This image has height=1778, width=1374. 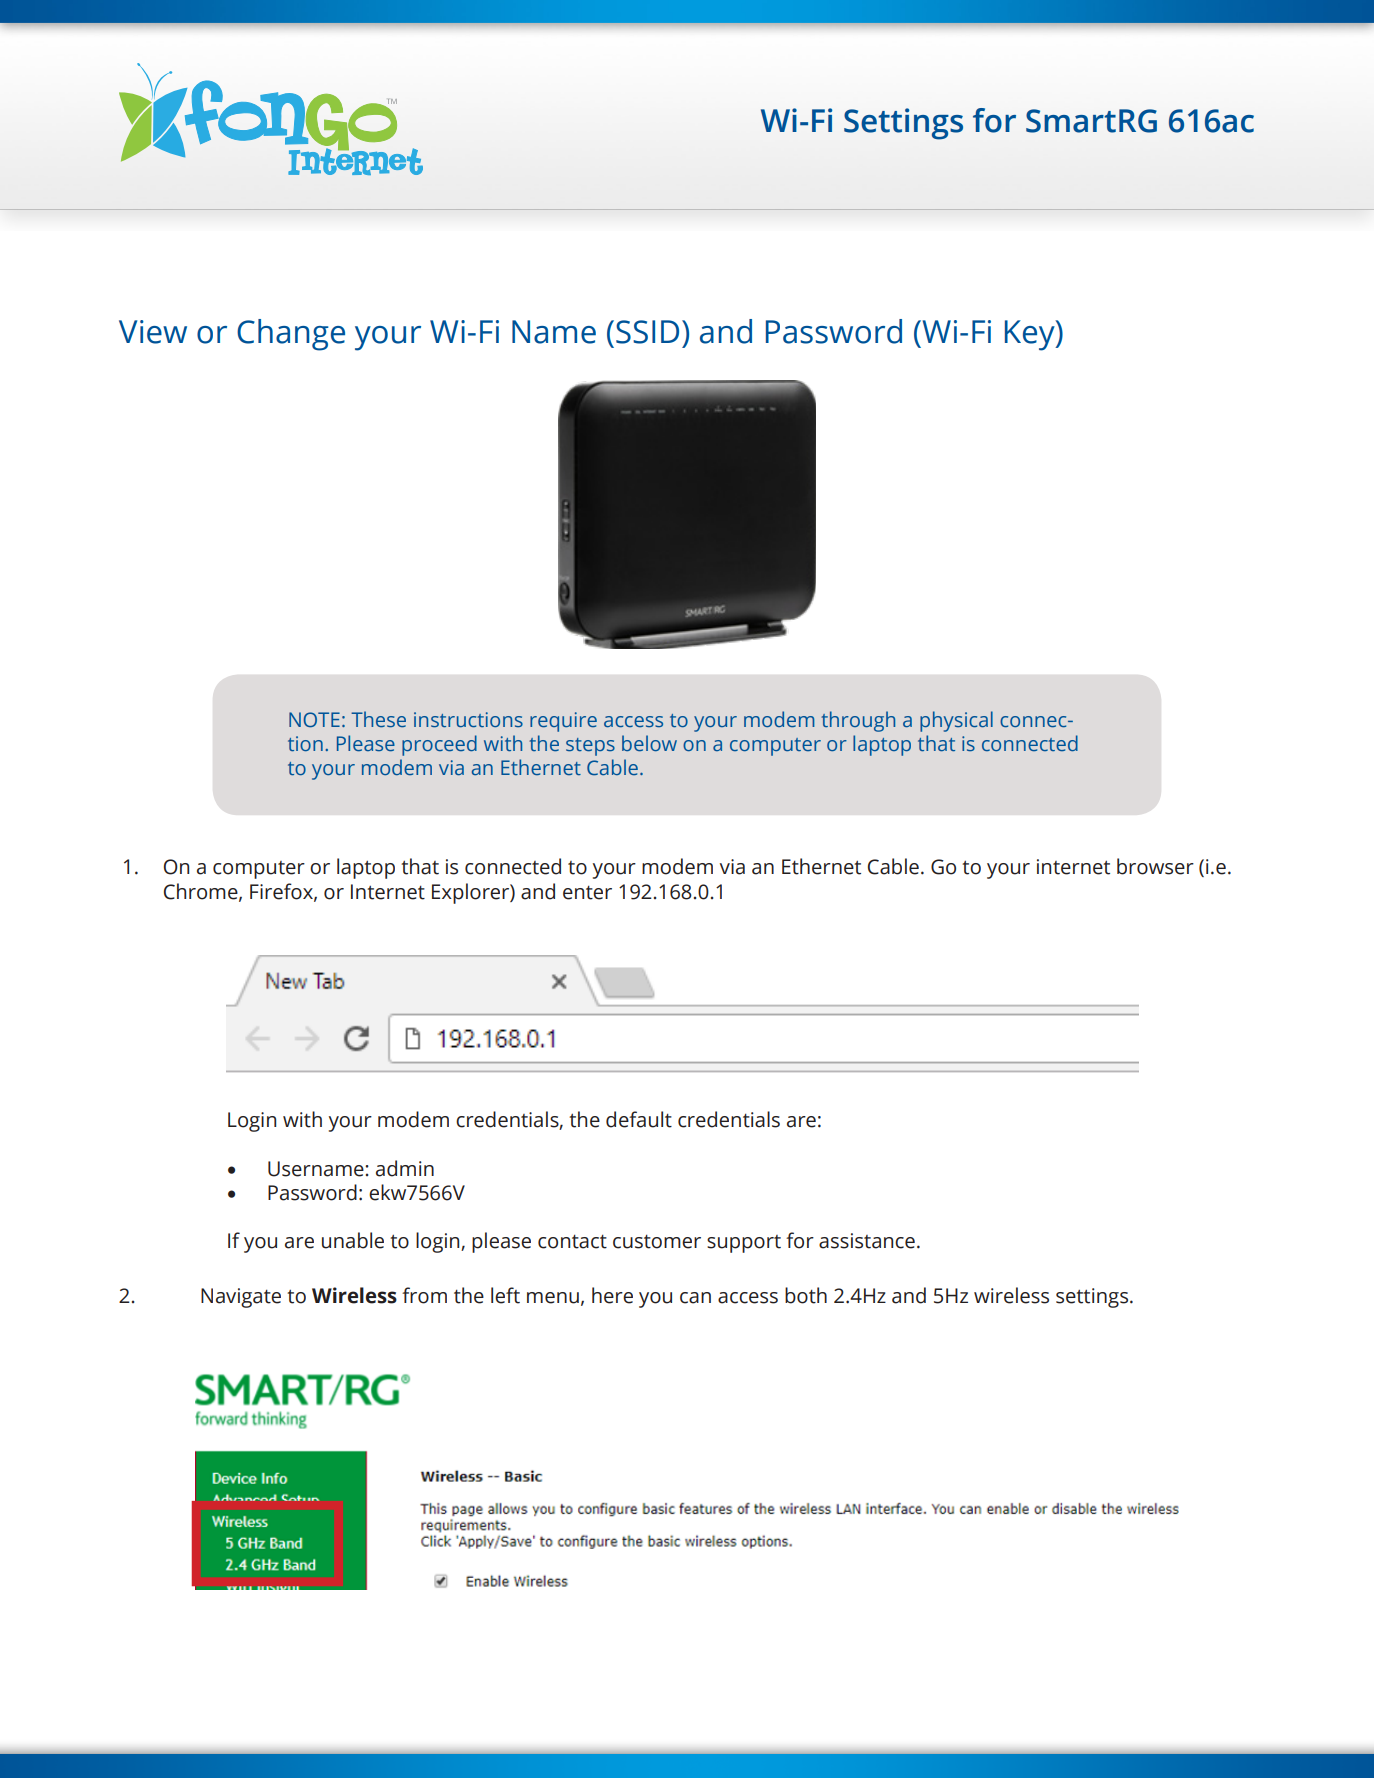 What do you see at coordinates (867, 1241) in the image?
I see `assistance` at bounding box center [867, 1241].
